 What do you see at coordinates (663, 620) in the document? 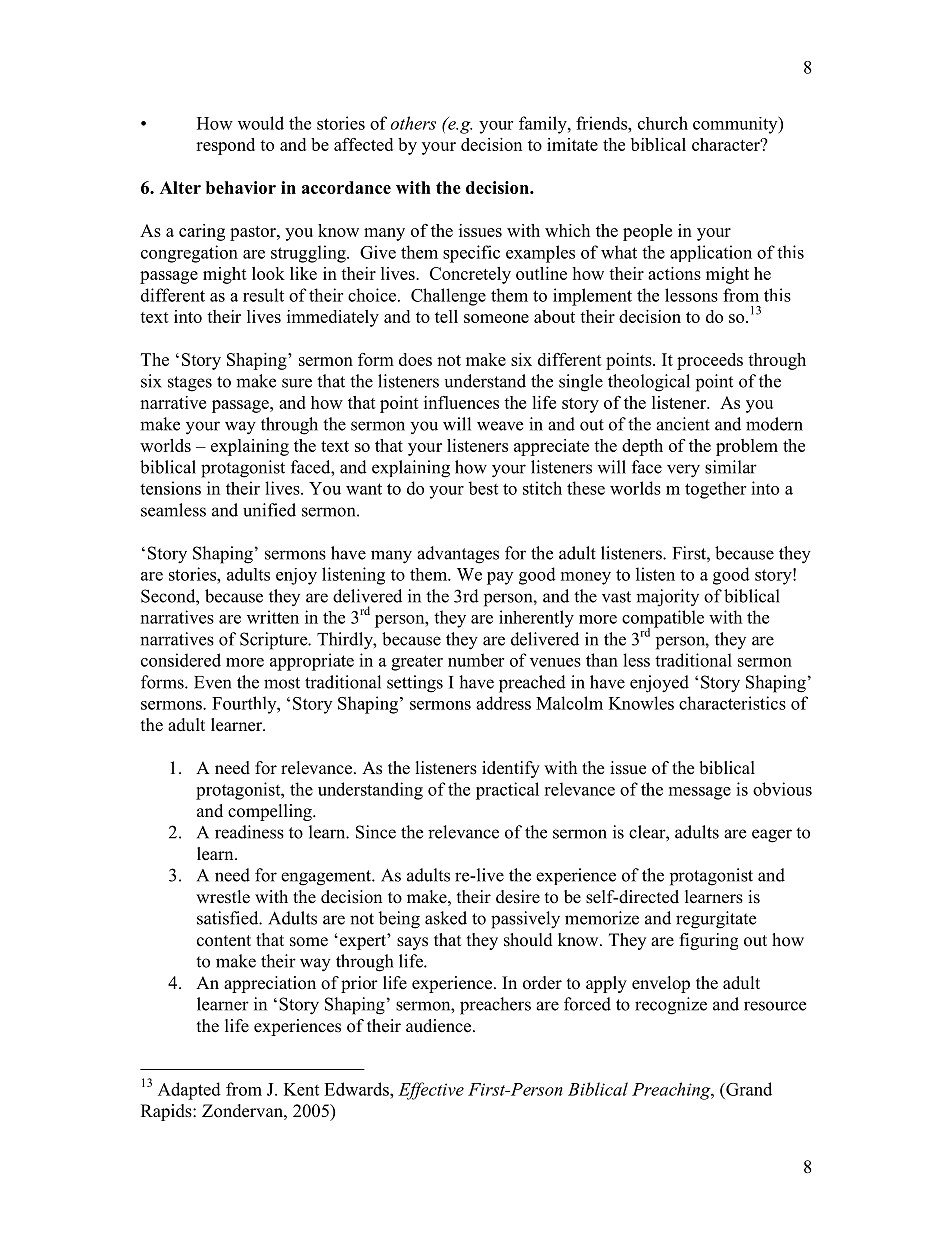
I see `compatible` at bounding box center [663, 620].
